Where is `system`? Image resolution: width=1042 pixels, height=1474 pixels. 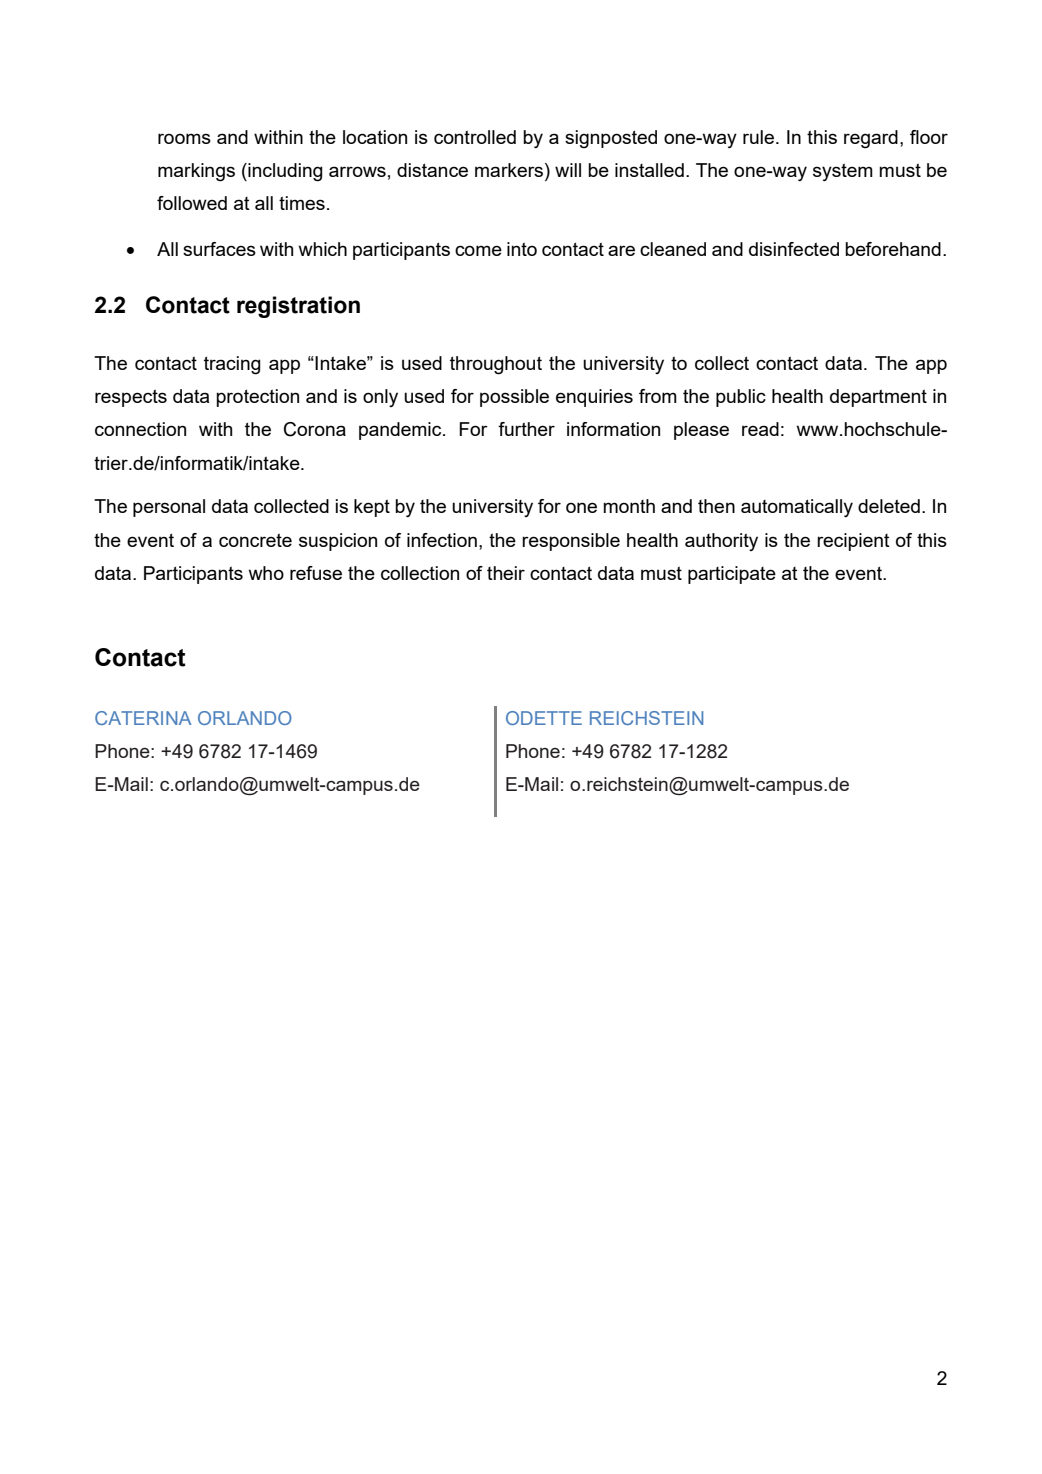
system is located at coordinates (843, 172).
